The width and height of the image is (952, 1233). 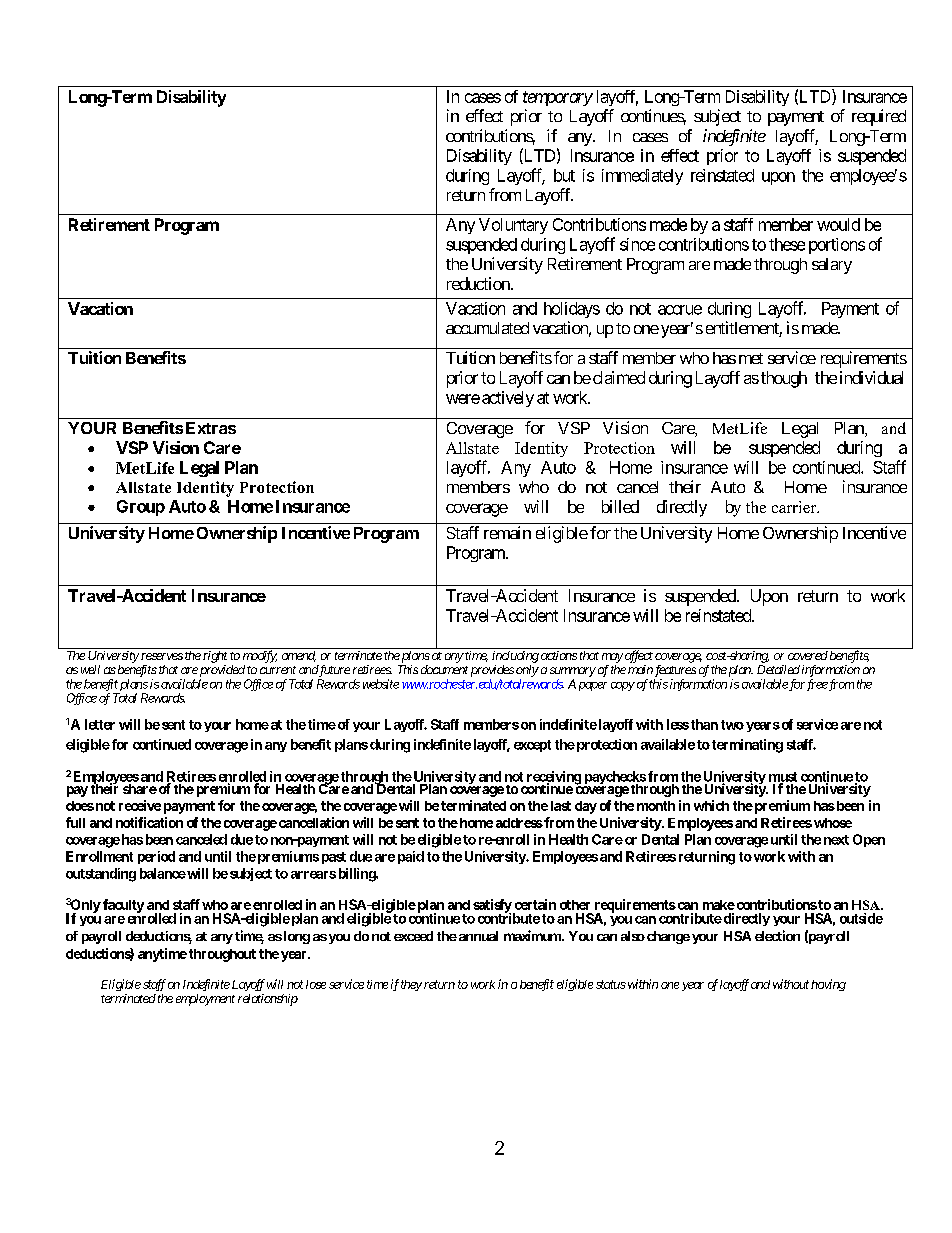 I want to click on carrier, so click(x=795, y=507).
